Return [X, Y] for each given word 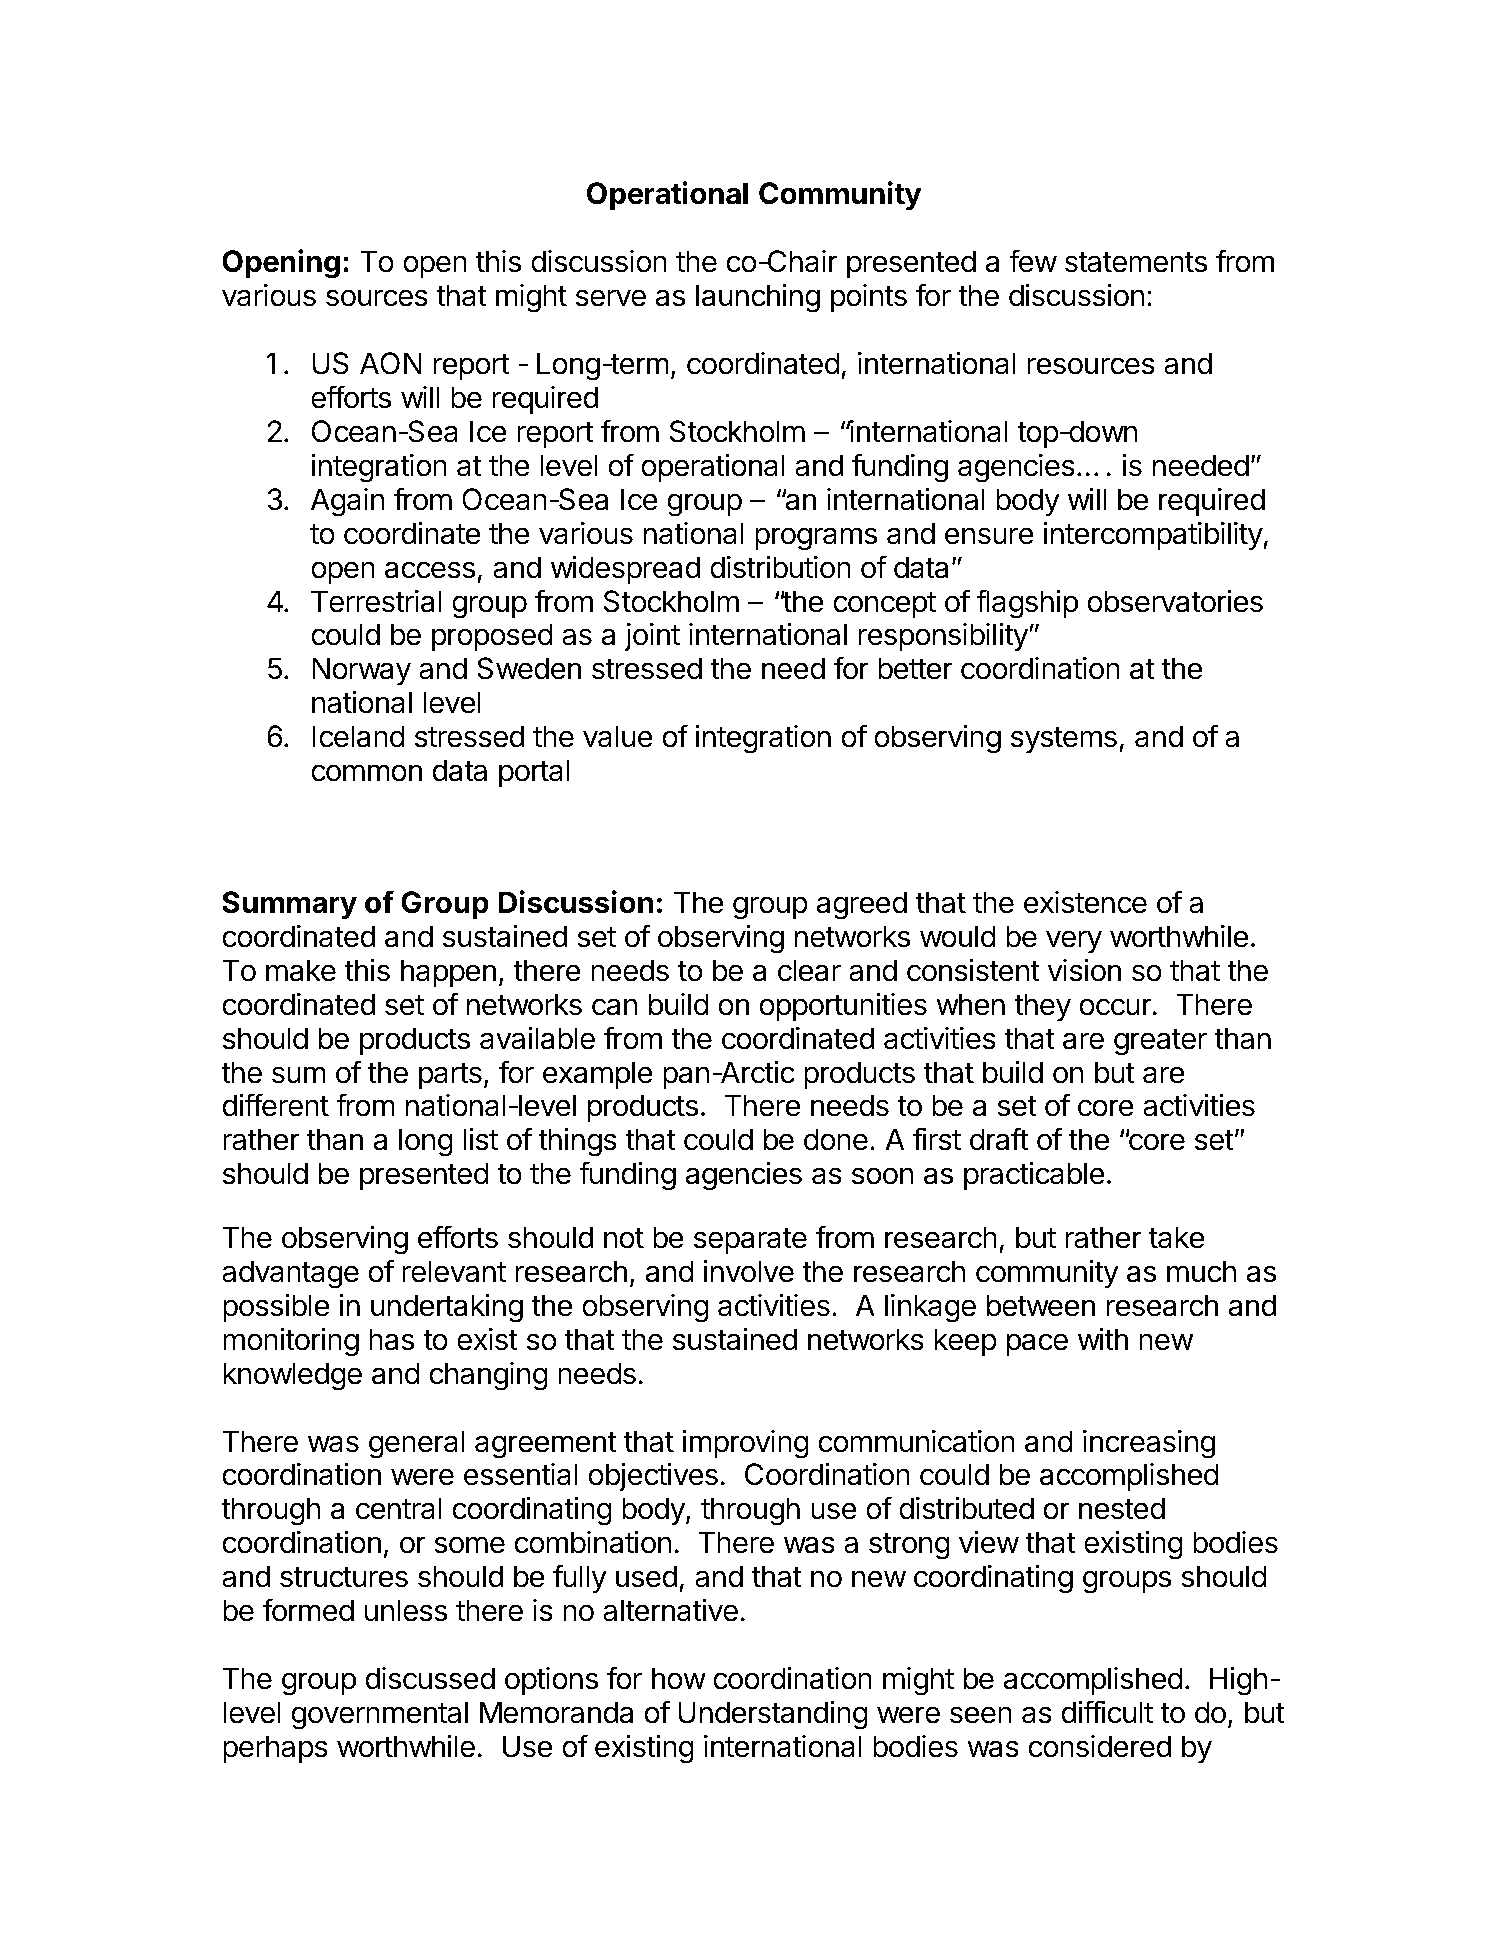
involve [749, 1271]
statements [1136, 262]
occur [1115, 1007]
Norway [361, 671]
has [391, 1339]
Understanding [773, 1715]
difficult [1107, 1712]
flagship [1027, 604]
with [1103, 1339]
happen [448, 973]
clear [809, 970]
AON [391, 363]
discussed [430, 1678]
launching [758, 298]
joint [652, 637]
